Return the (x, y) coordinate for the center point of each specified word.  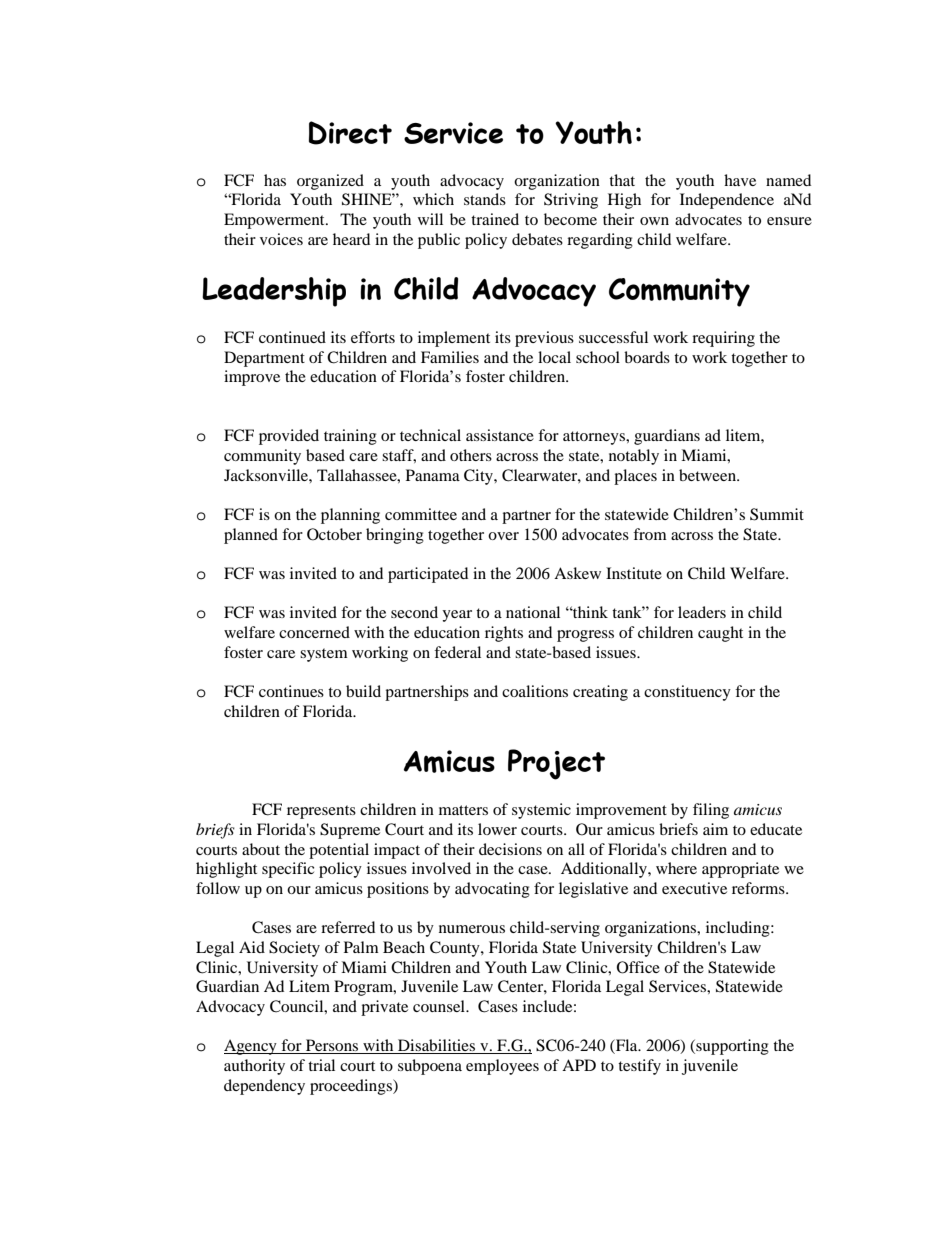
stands (485, 199)
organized (330, 182)
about (261, 849)
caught (720, 634)
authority (254, 1067)
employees (502, 1067)
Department (264, 359)
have (740, 180)
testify (639, 1067)
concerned (314, 632)
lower (497, 829)
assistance (500, 435)
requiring (723, 339)
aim (715, 829)
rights (504, 634)
